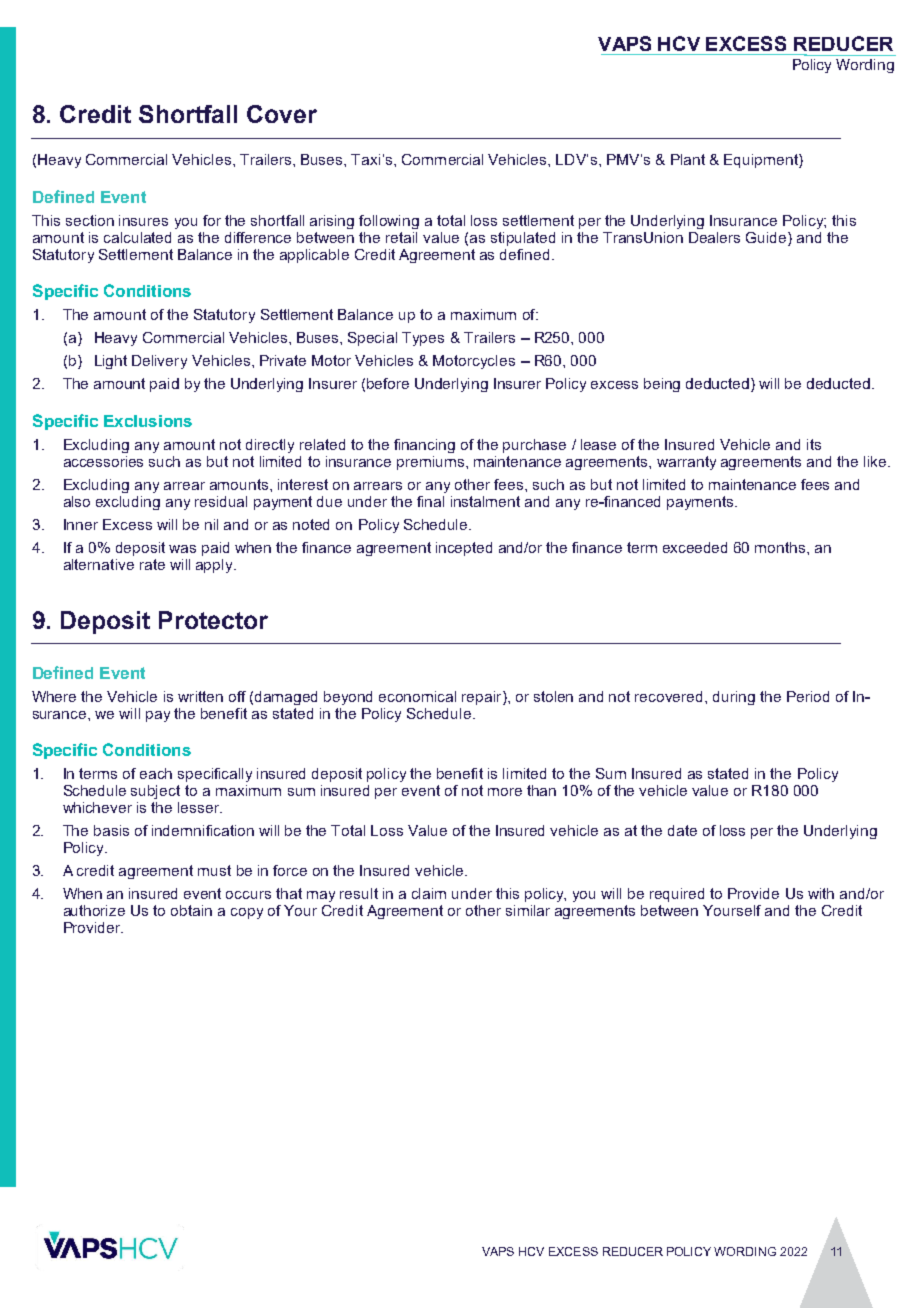 The image size is (924, 1308). I want to click on repair, so click(483, 698).
